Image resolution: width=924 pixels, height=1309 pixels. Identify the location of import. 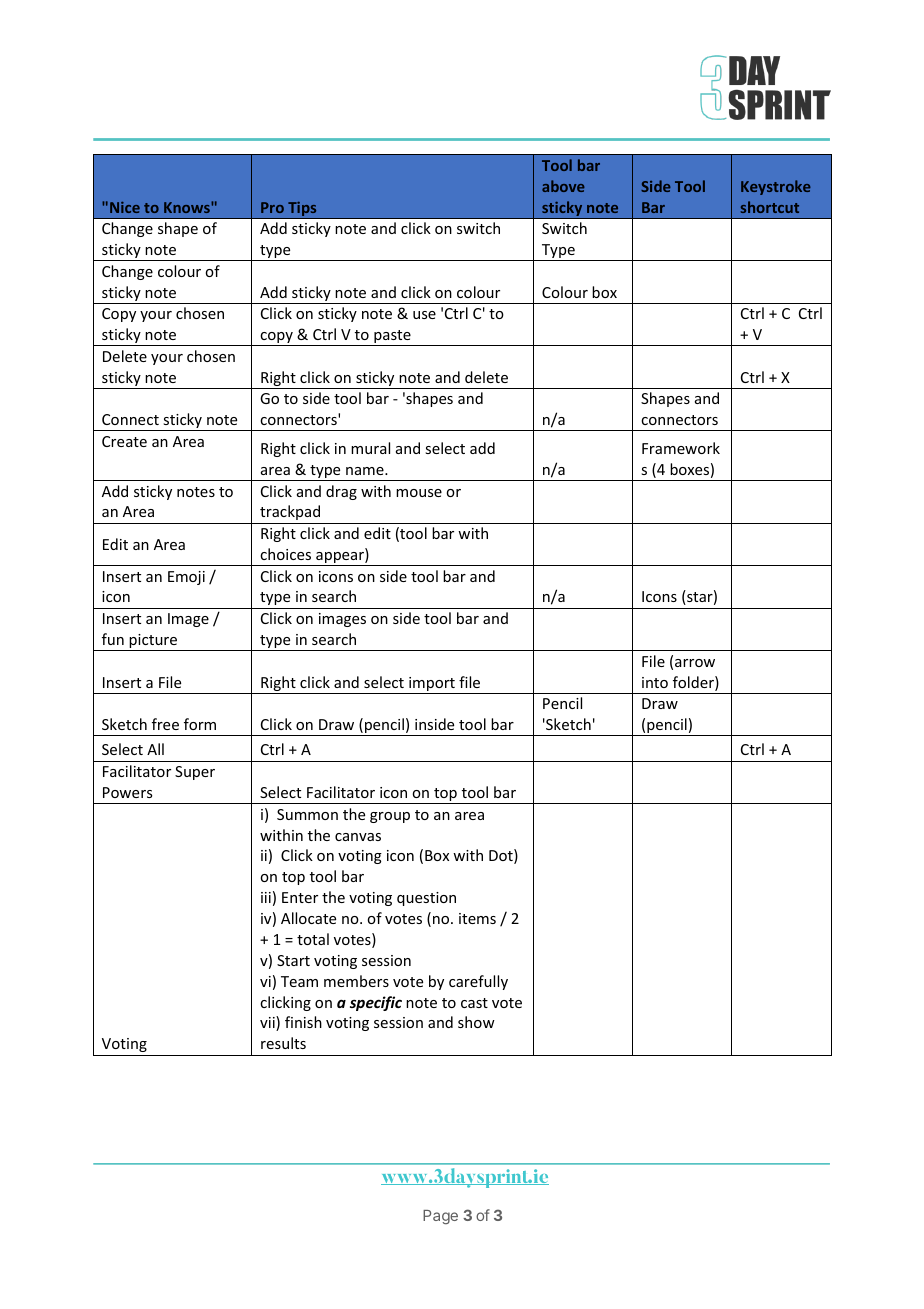
(432, 685).
